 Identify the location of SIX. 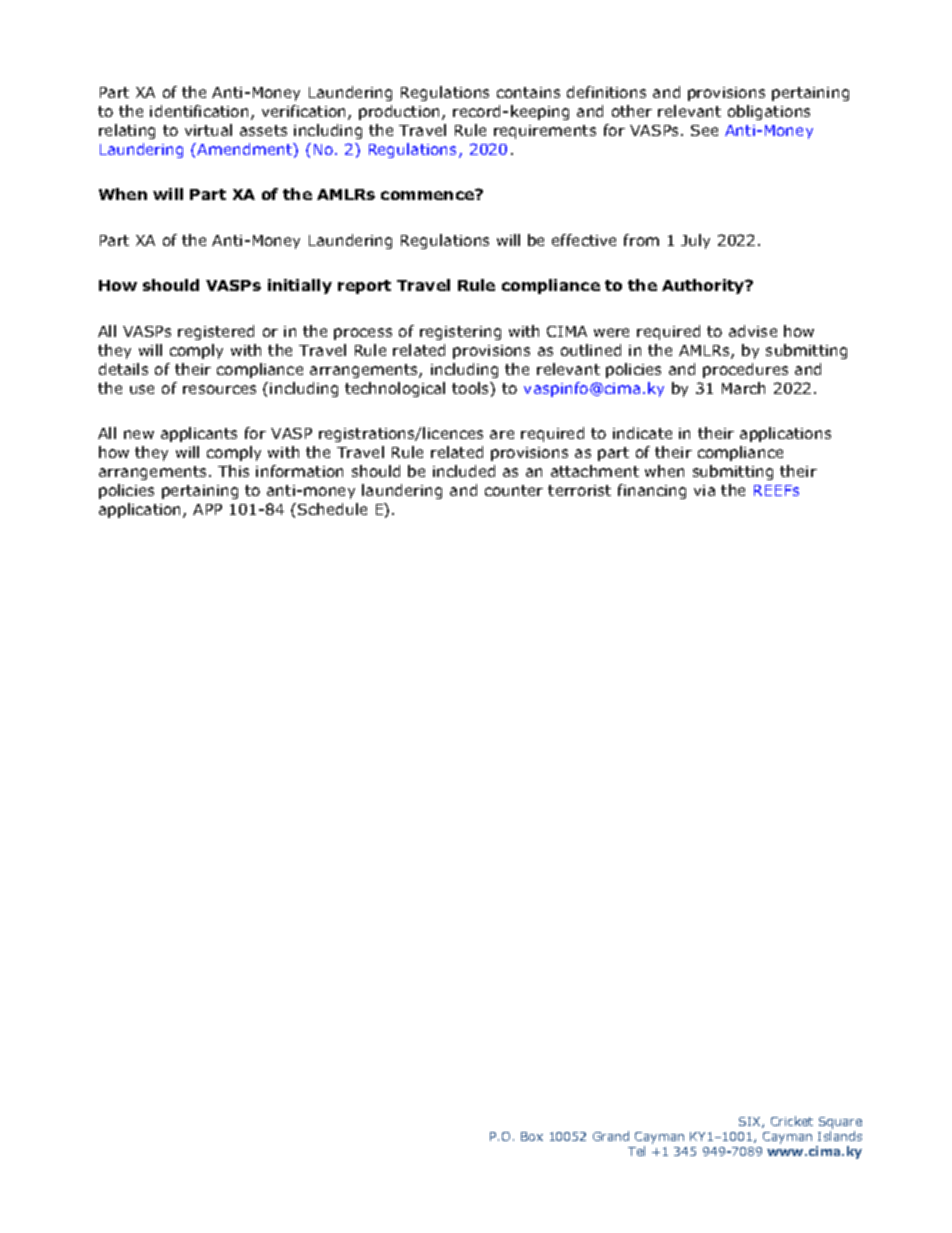
(751, 1122).
